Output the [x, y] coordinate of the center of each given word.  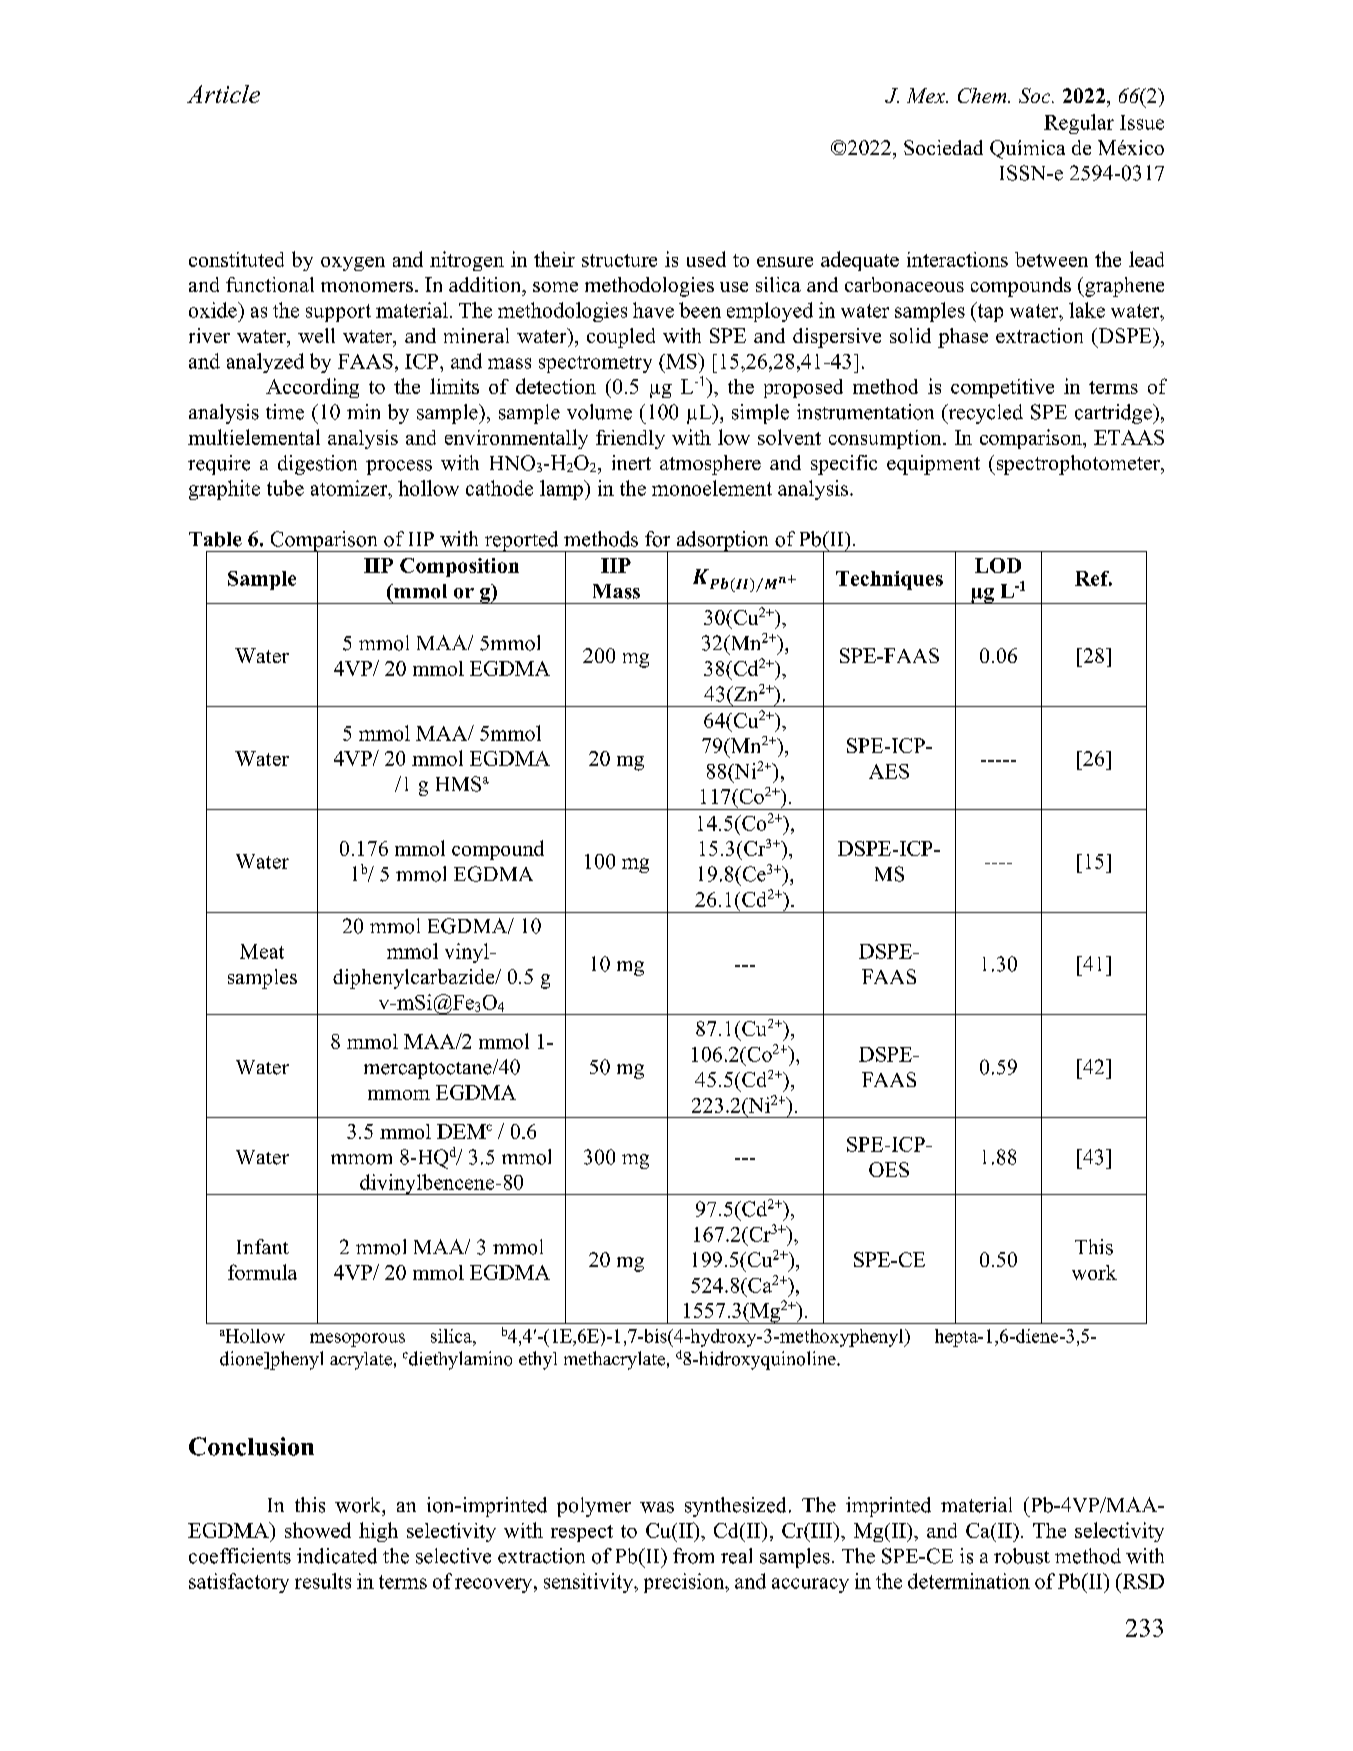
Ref [1093, 578]
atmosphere [710, 465]
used [706, 259]
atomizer [350, 488]
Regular [1079, 124]
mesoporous [357, 1340]
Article [223, 94]
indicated [337, 1556]
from [693, 1556]
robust [1022, 1556]
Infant [263, 1246]
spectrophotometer [1078, 465]
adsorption [722, 541]
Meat [262, 951]
